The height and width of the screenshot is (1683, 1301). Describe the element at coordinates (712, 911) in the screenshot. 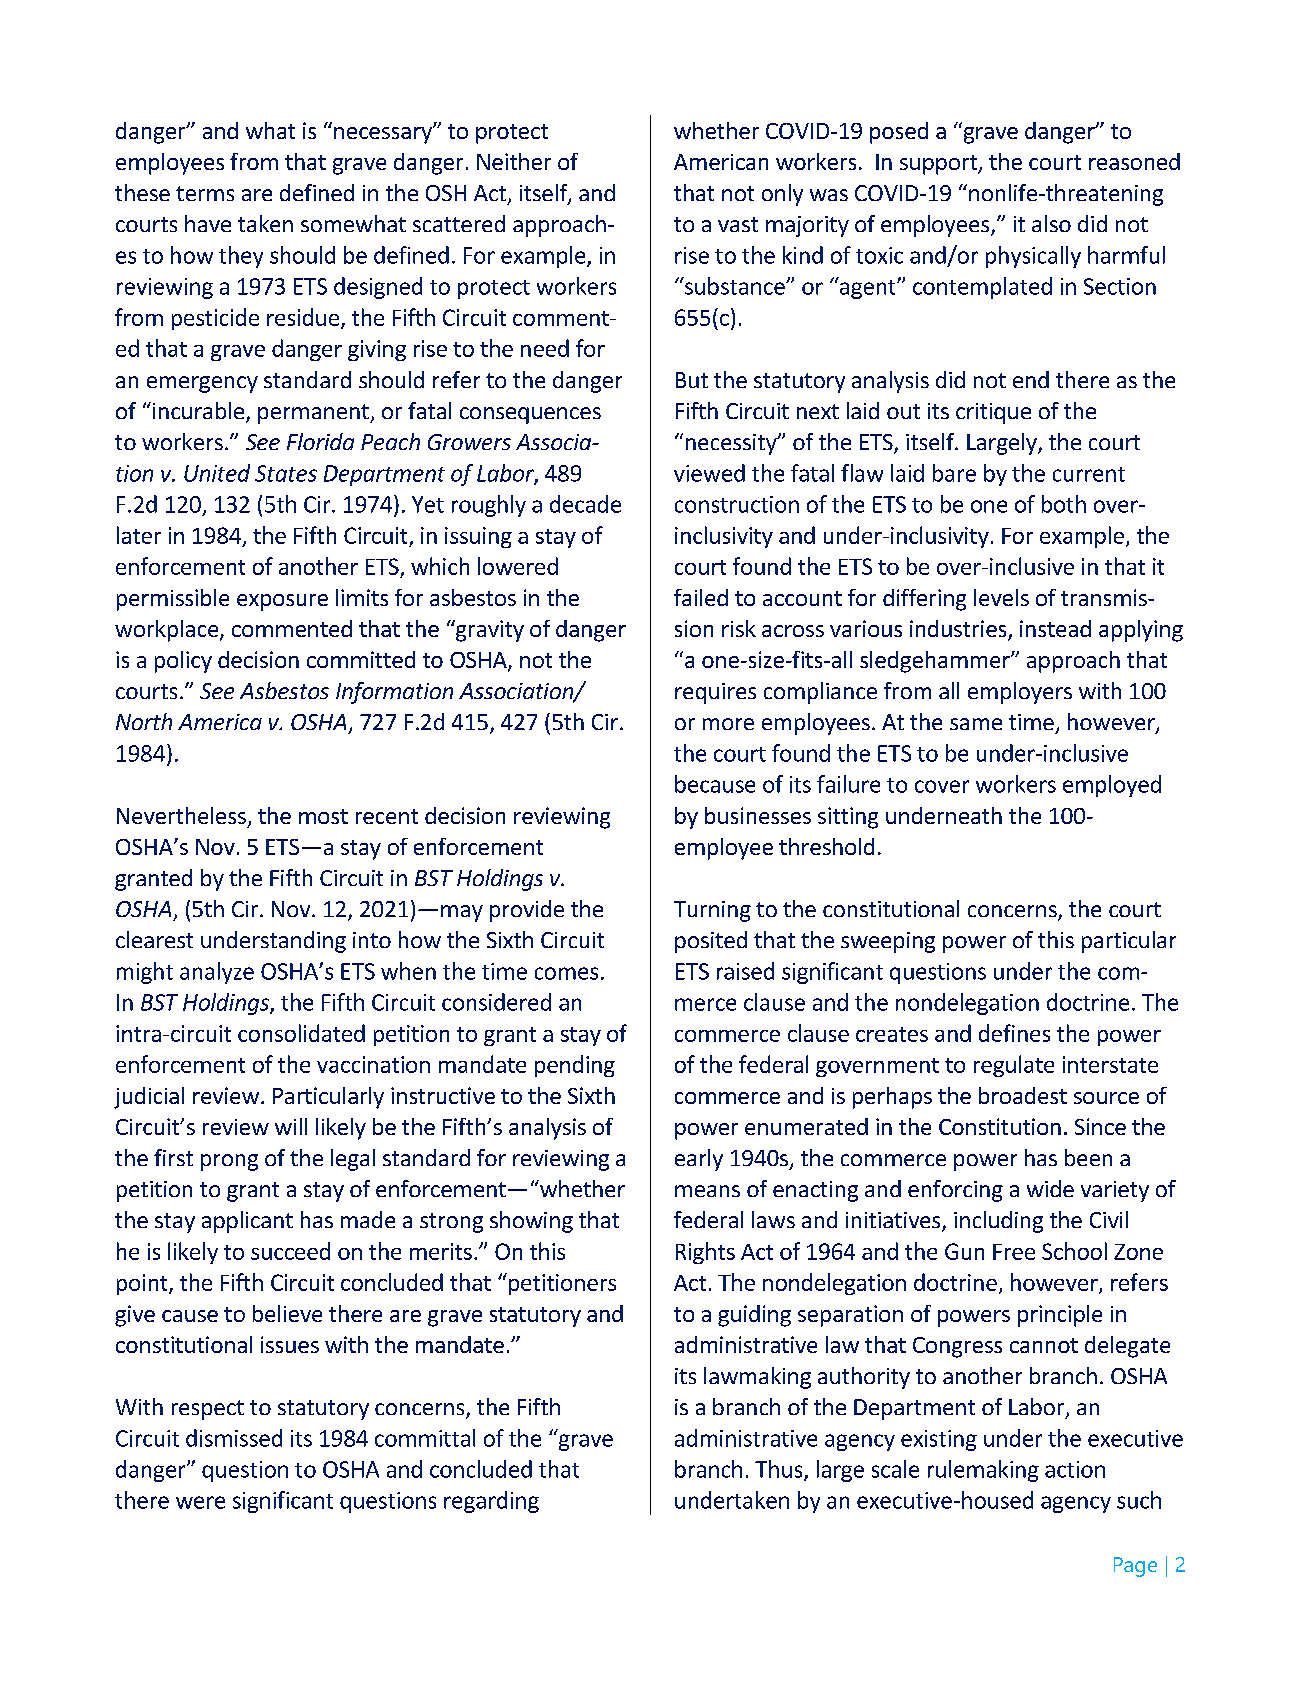

I see `Turning` at that location.
